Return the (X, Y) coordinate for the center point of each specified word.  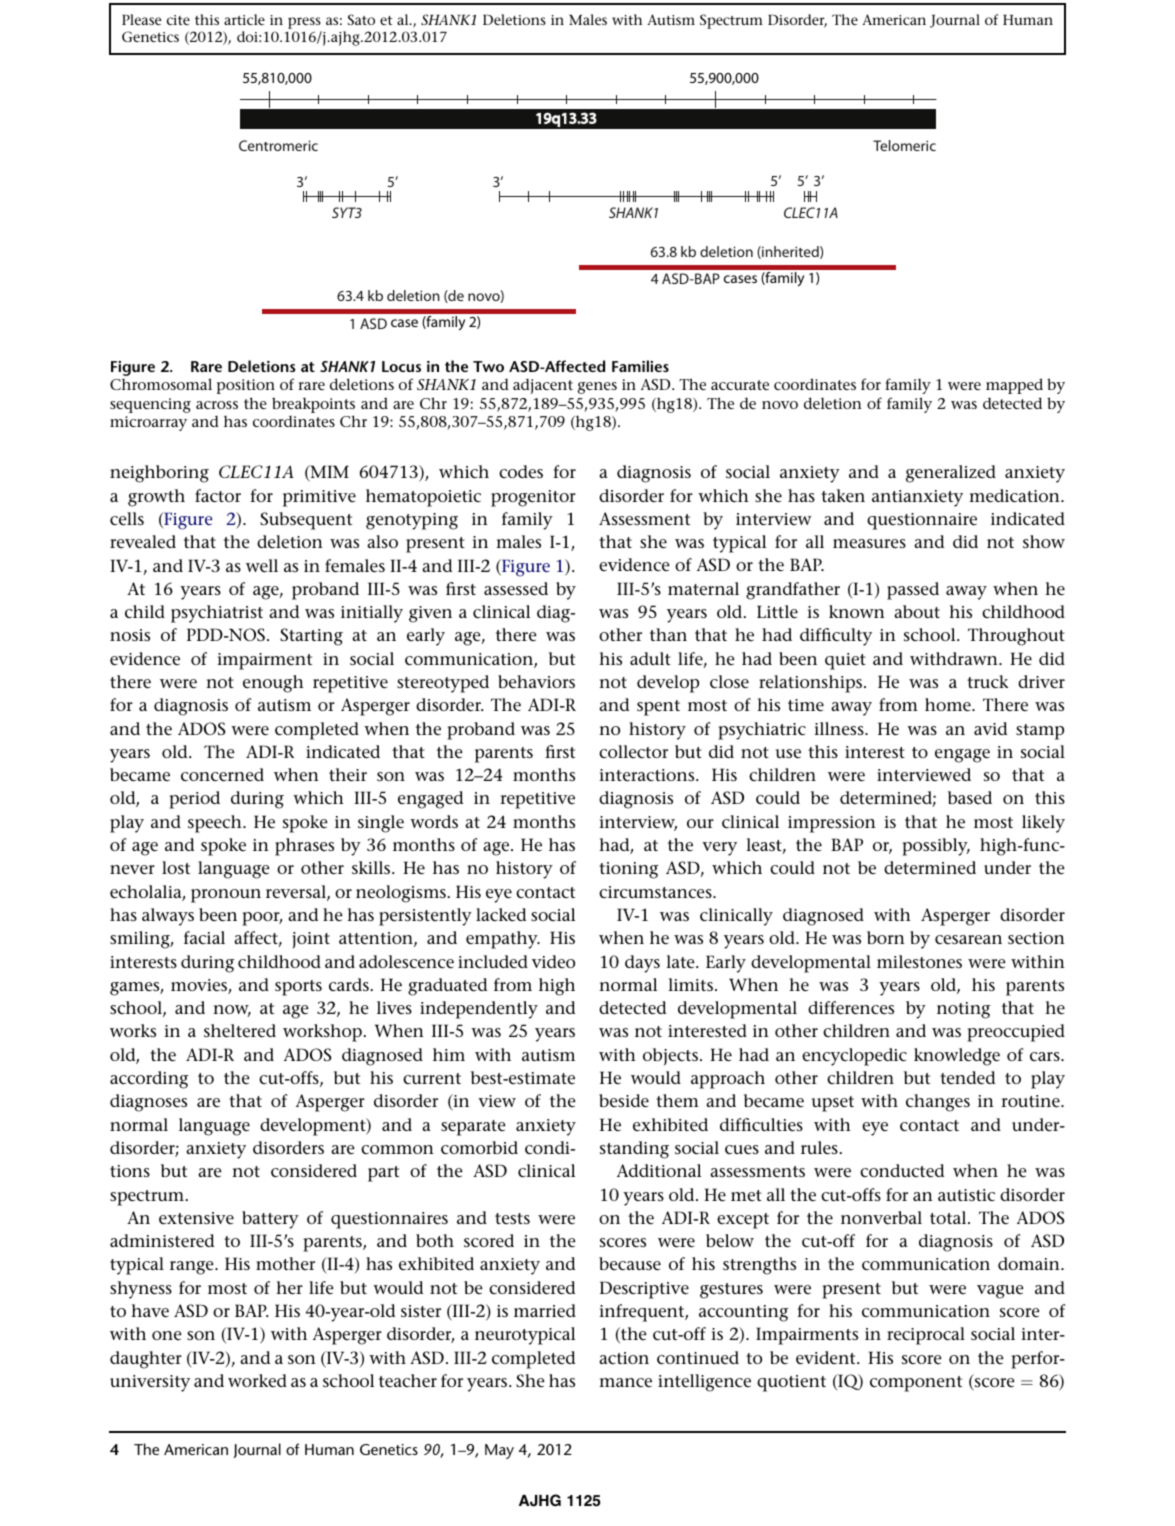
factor (218, 495)
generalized (951, 474)
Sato (361, 19)
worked (257, 1380)
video (553, 961)
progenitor (533, 498)
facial (204, 937)
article (244, 19)
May (499, 1451)
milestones (919, 962)
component (916, 1384)
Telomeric (904, 145)
